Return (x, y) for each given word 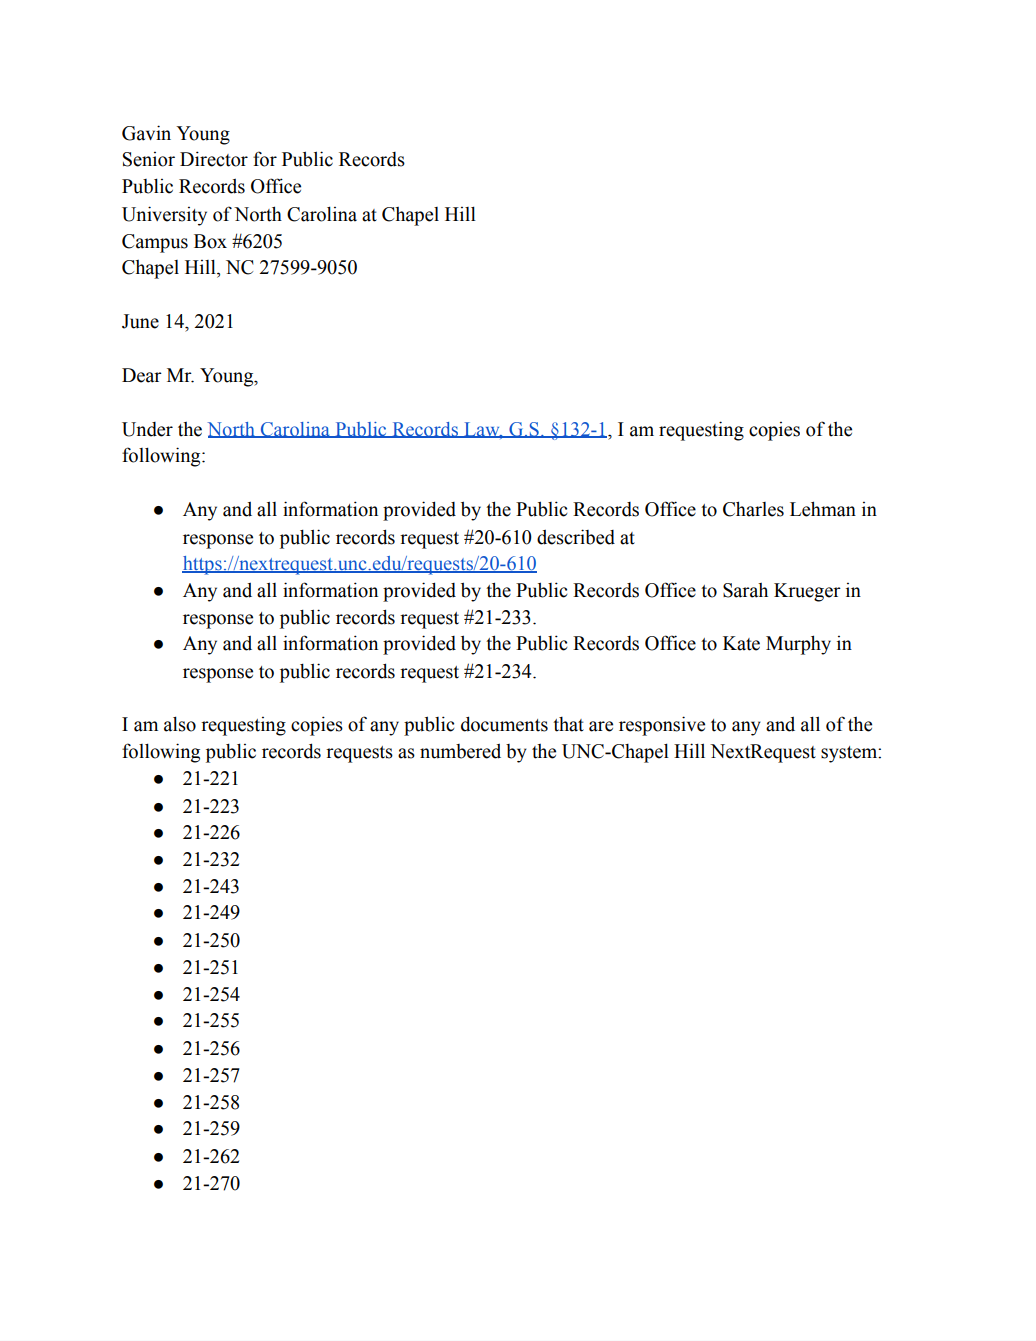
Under (147, 429)
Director (214, 159)
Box (210, 241)
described (576, 537)
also (180, 724)
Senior (149, 159)
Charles (753, 509)
